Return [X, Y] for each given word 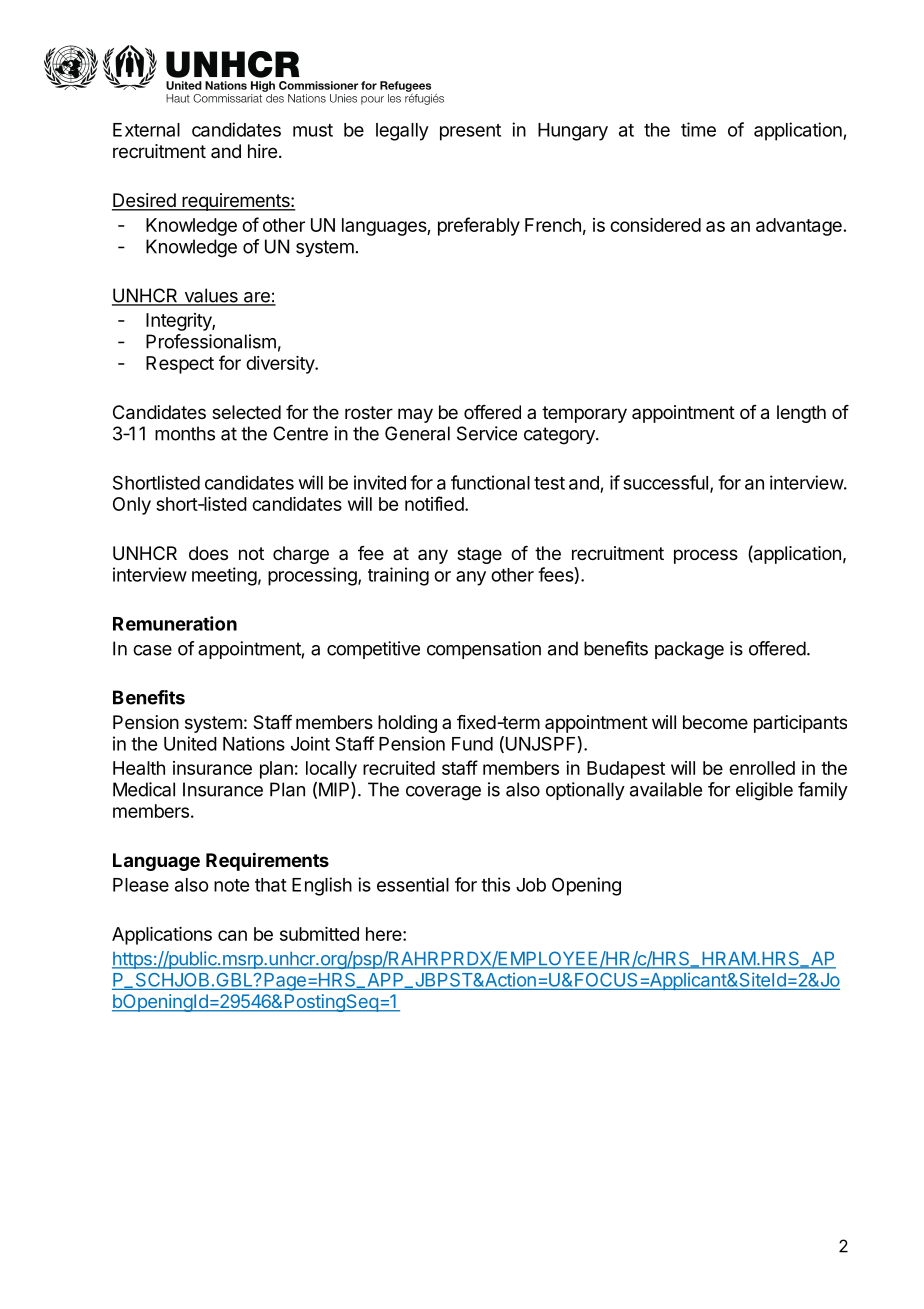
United [190, 743]
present [470, 132]
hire [262, 151]
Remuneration [175, 623]
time [698, 129]
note [231, 885]
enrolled [762, 768]
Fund [472, 744]
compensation [484, 650]
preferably [479, 226]
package [689, 650]
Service [487, 433]
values [211, 296]
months [185, 433]
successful [665, 482]
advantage [799, 227]
